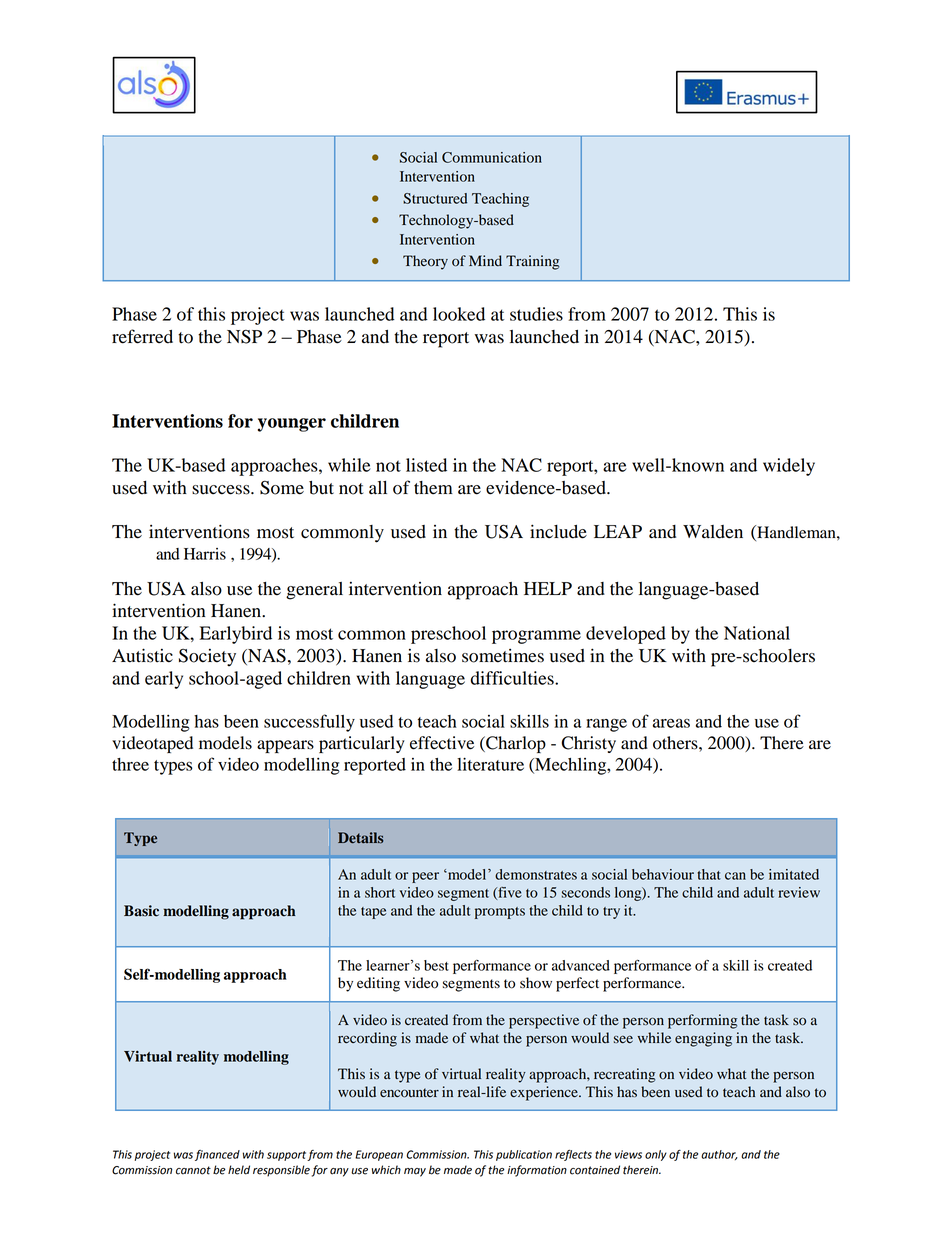 The width and height of the image is (952, 1233). Describe the element at coordinates (205, 554) in the image. I see `Harris` at that location.
